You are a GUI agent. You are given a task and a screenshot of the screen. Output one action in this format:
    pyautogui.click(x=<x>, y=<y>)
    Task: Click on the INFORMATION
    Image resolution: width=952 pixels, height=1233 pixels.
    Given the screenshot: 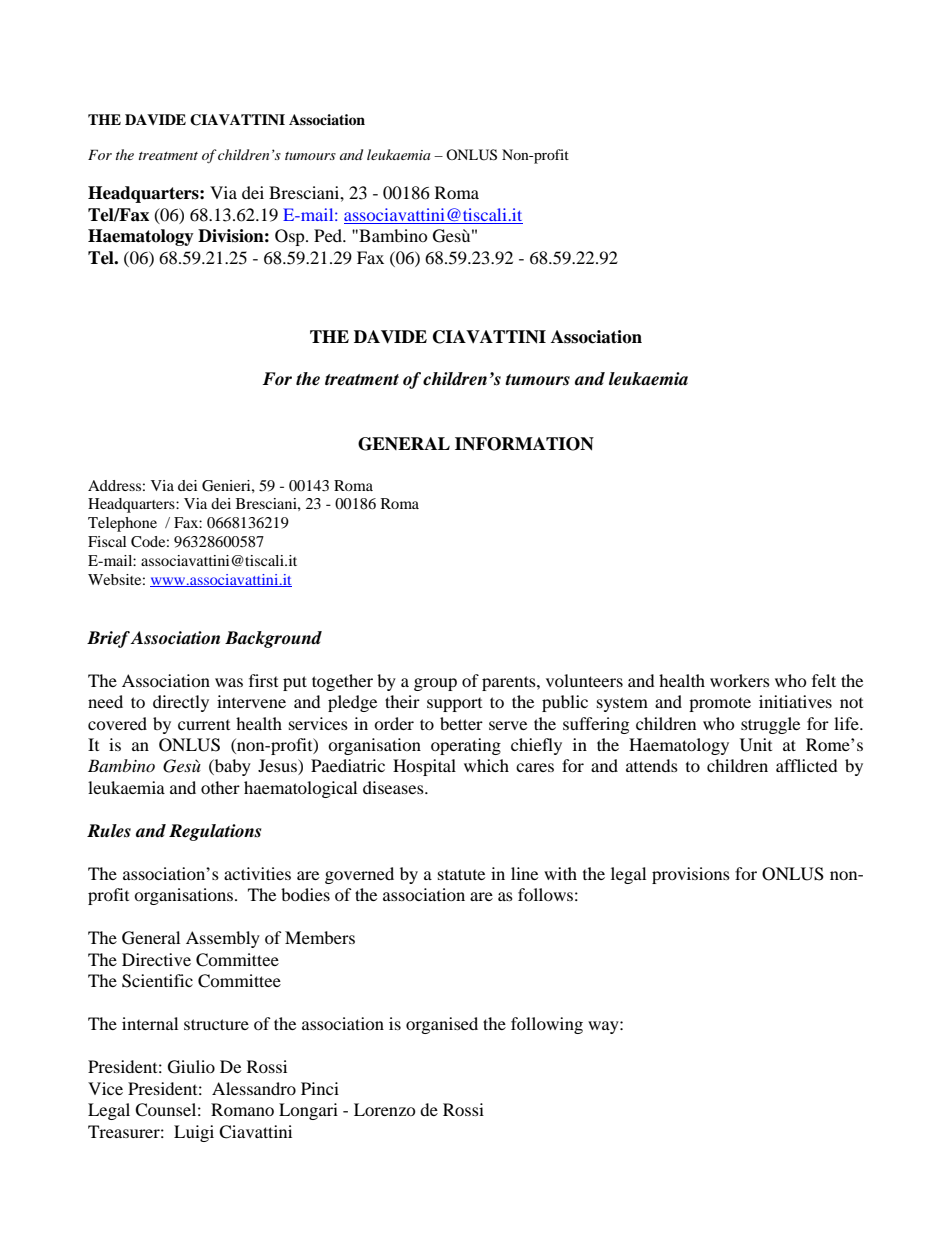 What is the action you would take?
    pyautogui.click(x=524, y=444)
